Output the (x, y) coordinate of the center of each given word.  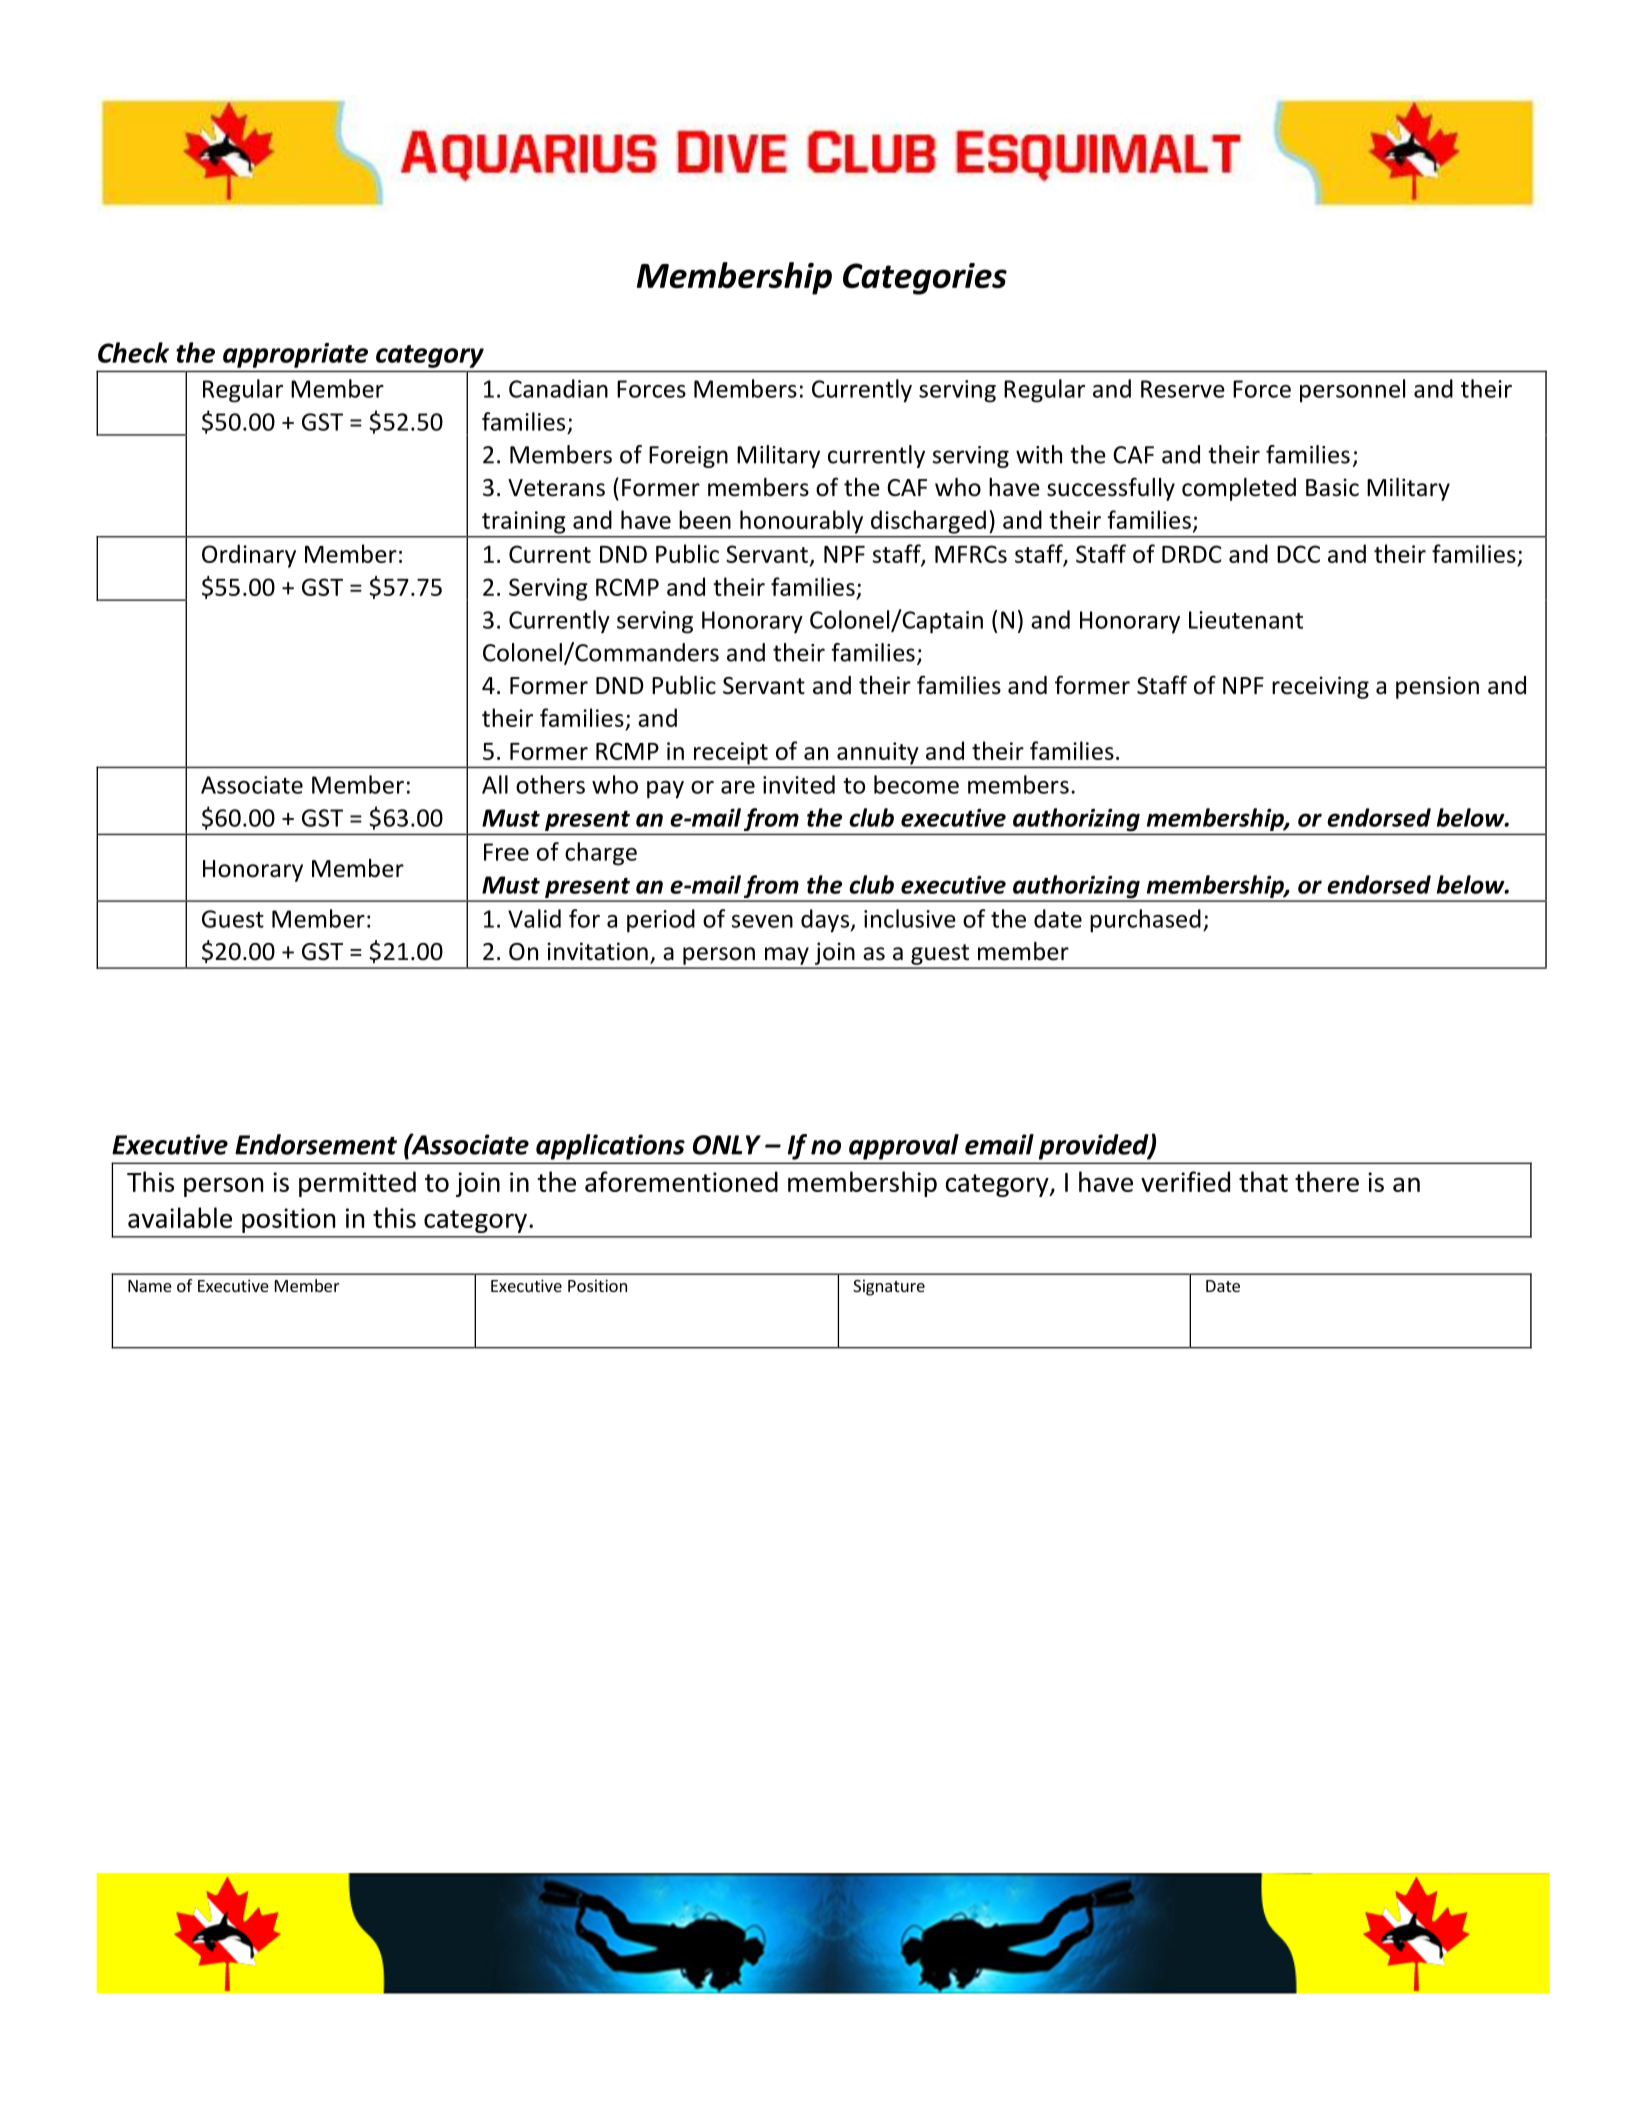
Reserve (1183, 389)
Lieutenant (1246, 620)
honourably (801, 522)
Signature (889, 1287)
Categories (925, 279)
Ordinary (249, 556)
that (1263, 1181)
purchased (1145, 921)
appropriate (295, 355)
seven (762, 921)
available (180, 1217)
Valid (534, 918)
